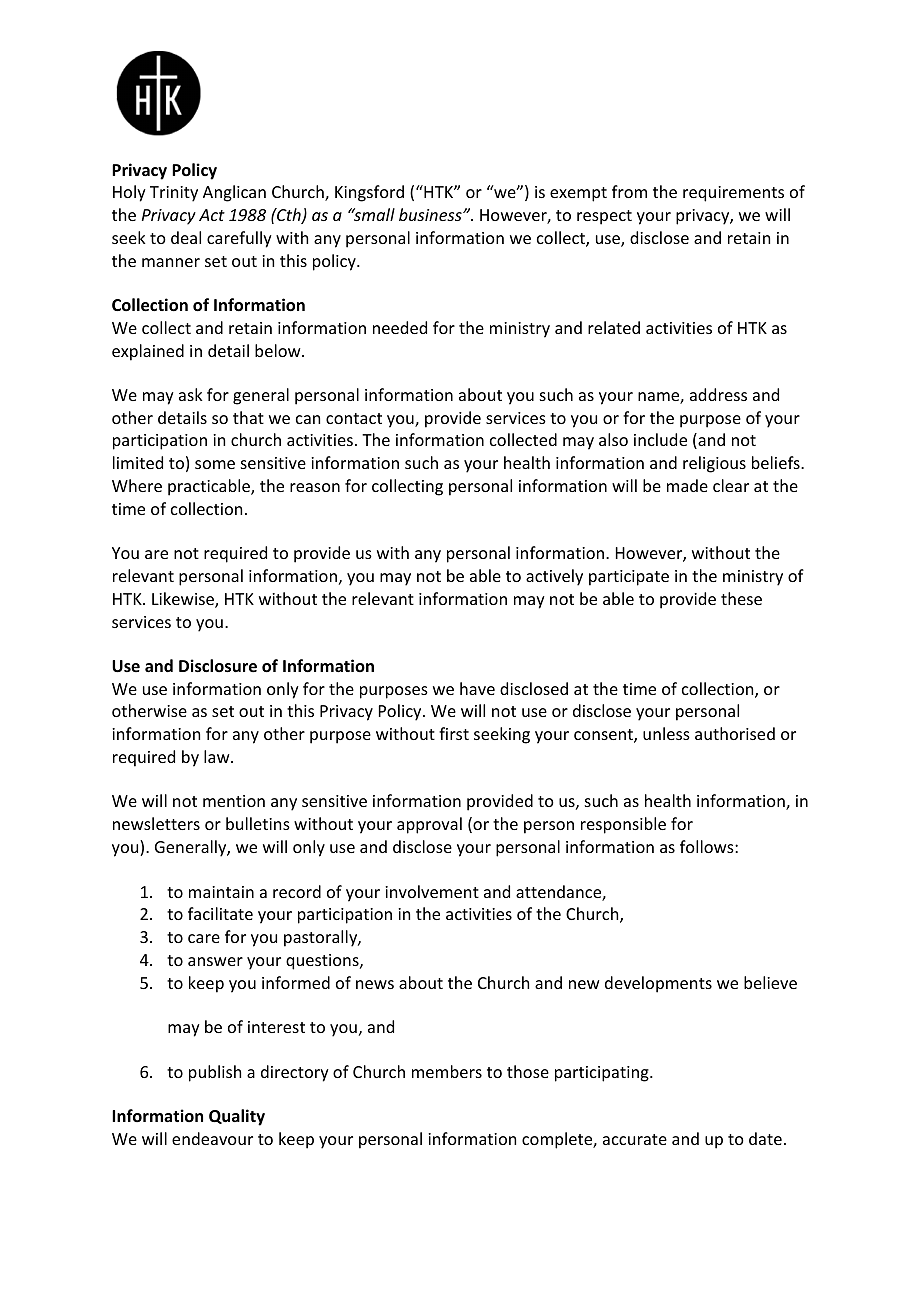 This screenshot has width=924, height=1308. I want to click on some, so click(215, 464).
